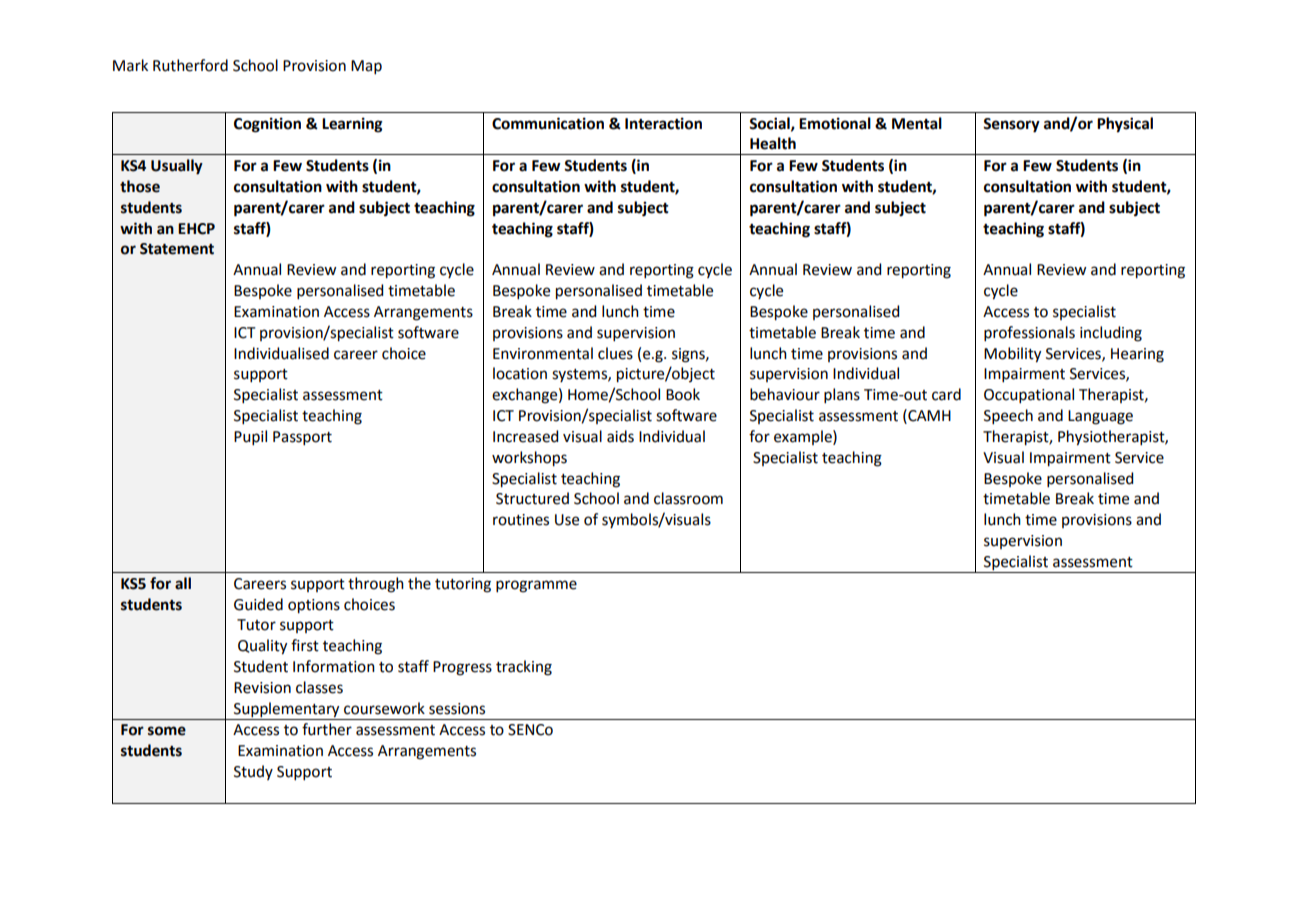 The image size is (1308, 924). What do you see at coordinates (1011, 125) in the page?
I see `Sensory` at bounding box center [1011, 125].
